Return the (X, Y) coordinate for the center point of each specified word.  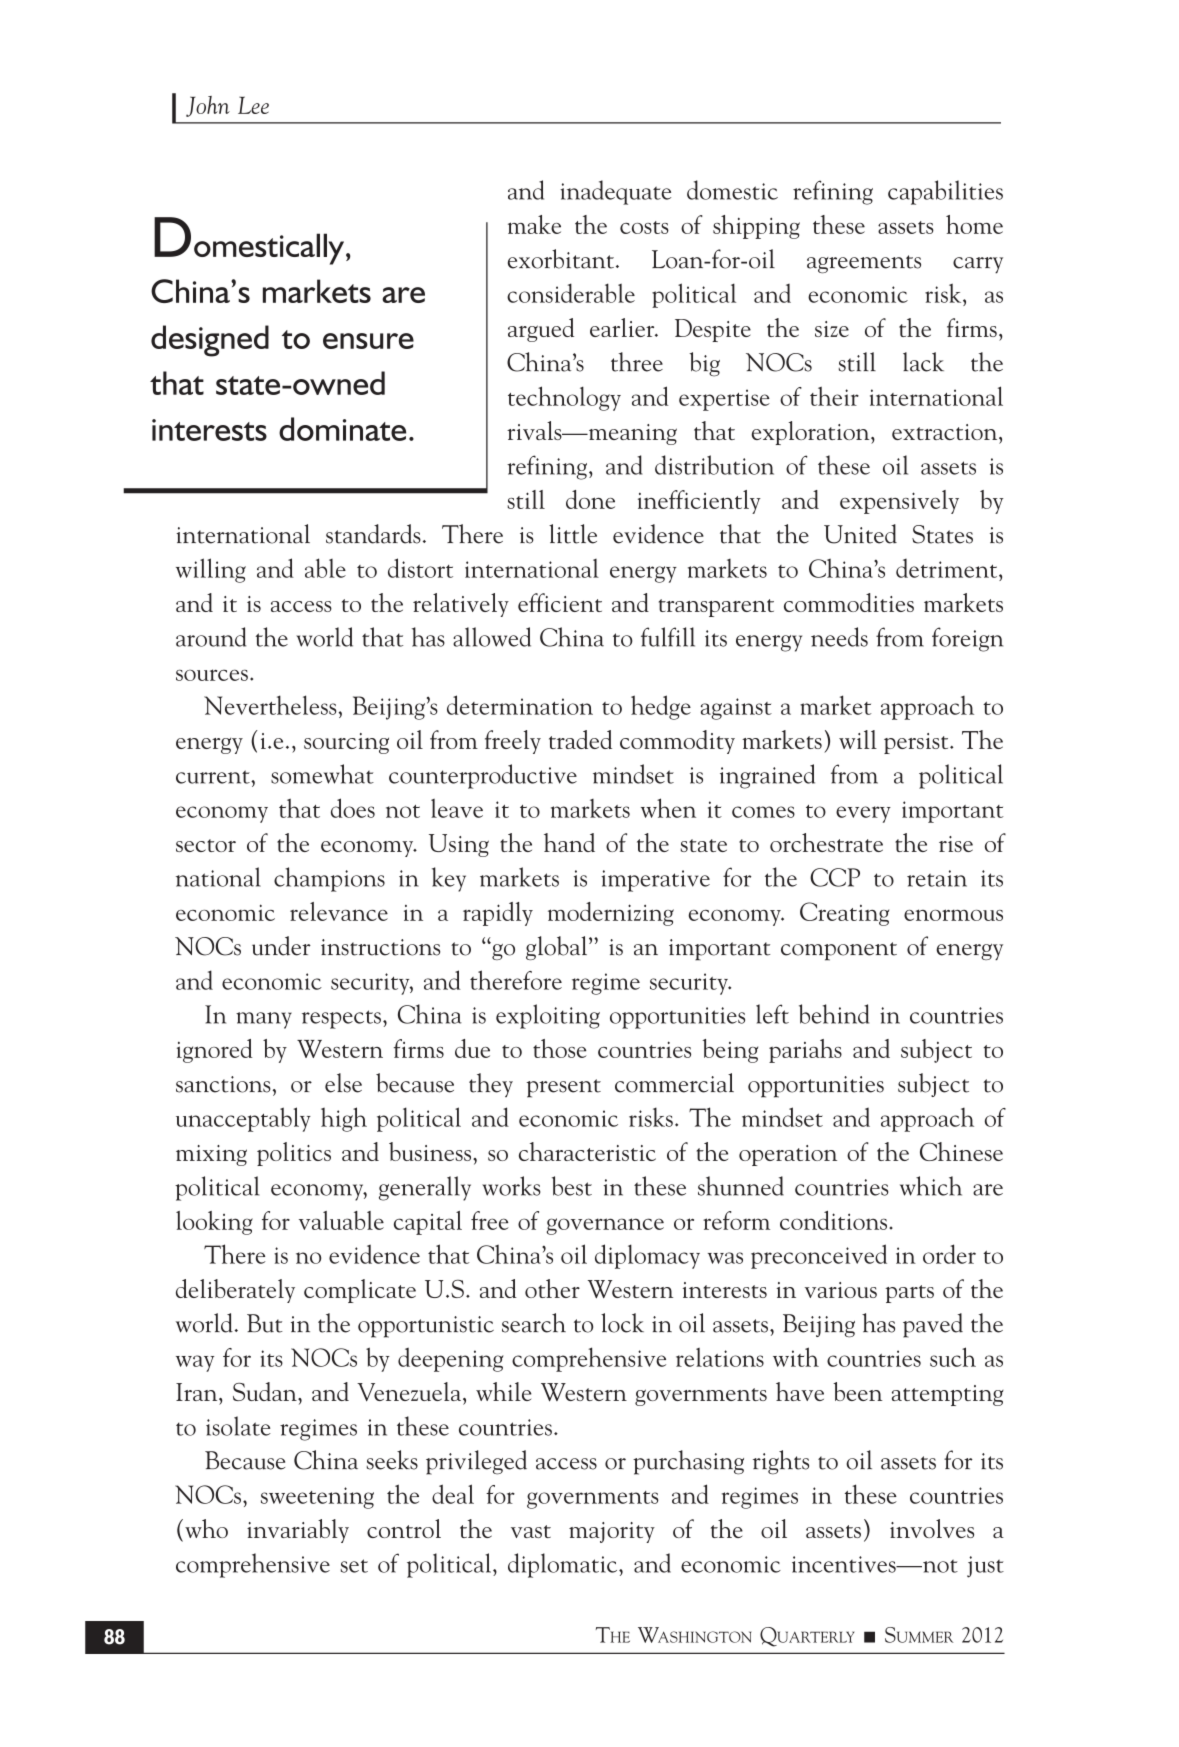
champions (329, 879)
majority (612, 1532)
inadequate (615, 192)
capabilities (945, 192)
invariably (298, 1531)
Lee (253, 105)
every (863, 814)
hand (569, 842)
